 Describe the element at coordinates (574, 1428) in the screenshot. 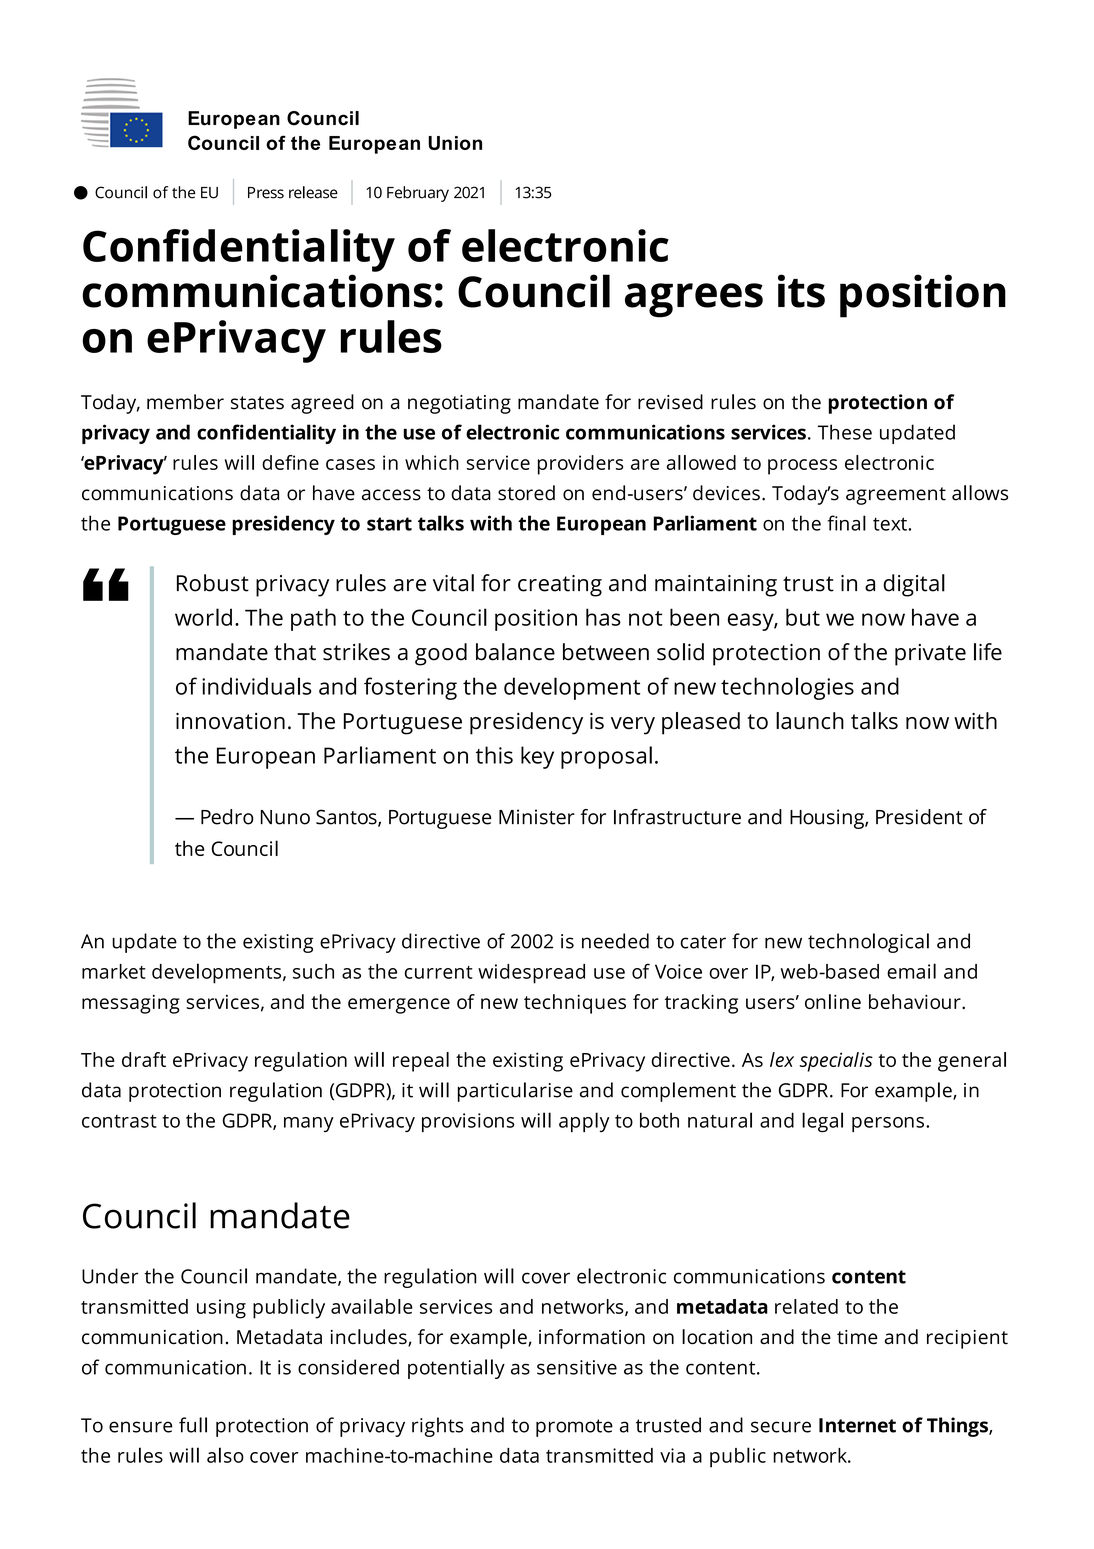

I see `promote` at that location.
